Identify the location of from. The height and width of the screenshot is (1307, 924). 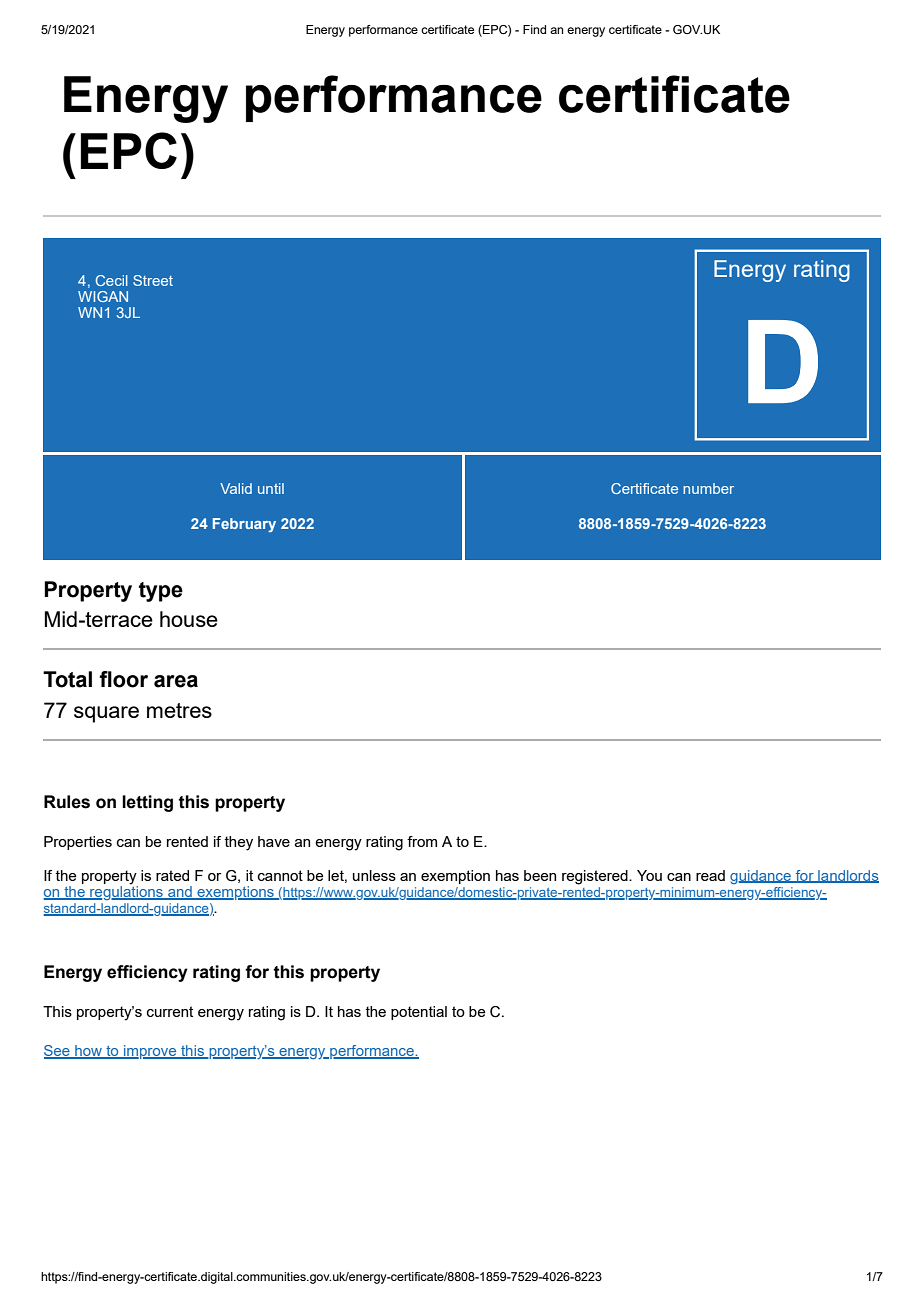
(422, 841).
